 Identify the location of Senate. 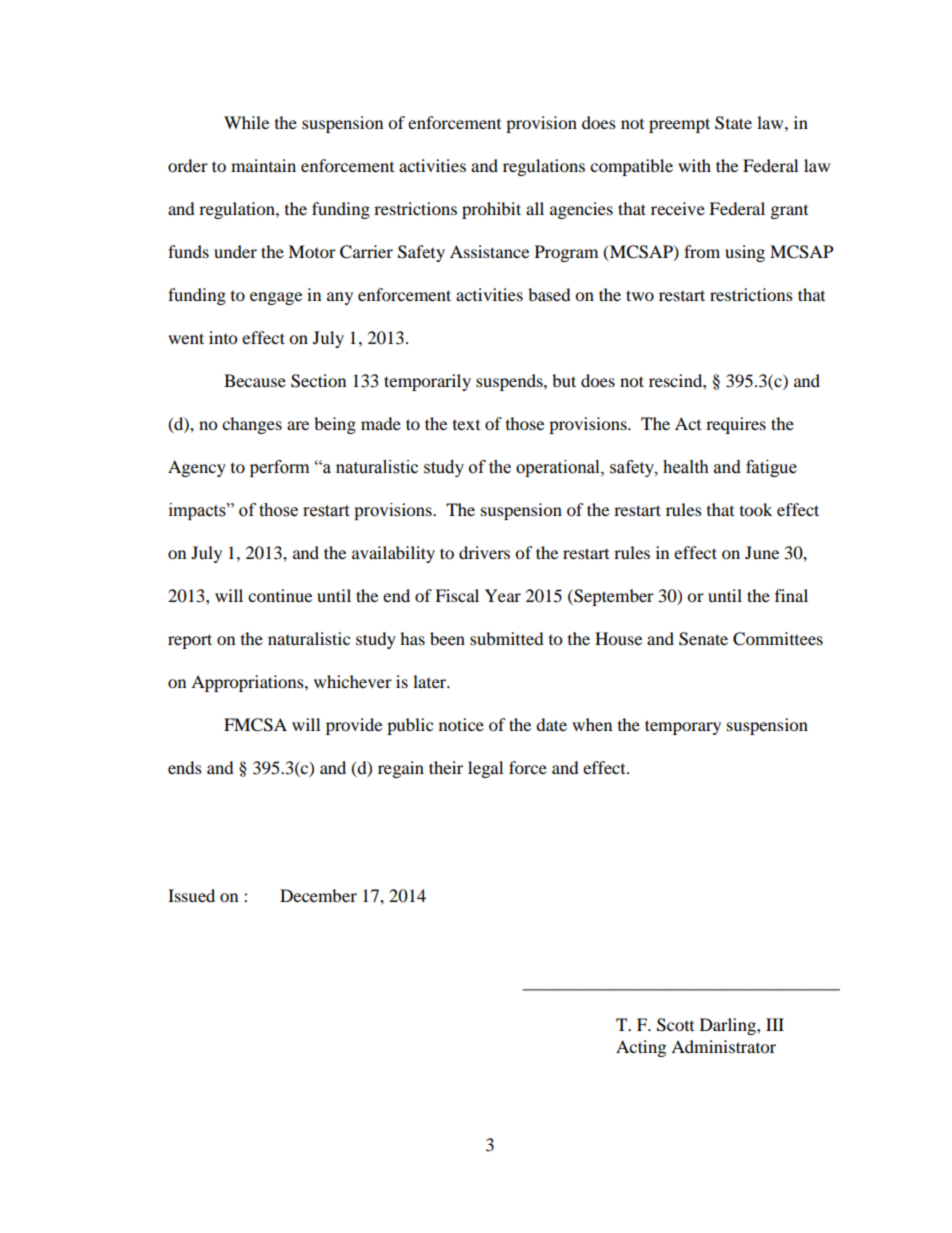
(703, 639).
